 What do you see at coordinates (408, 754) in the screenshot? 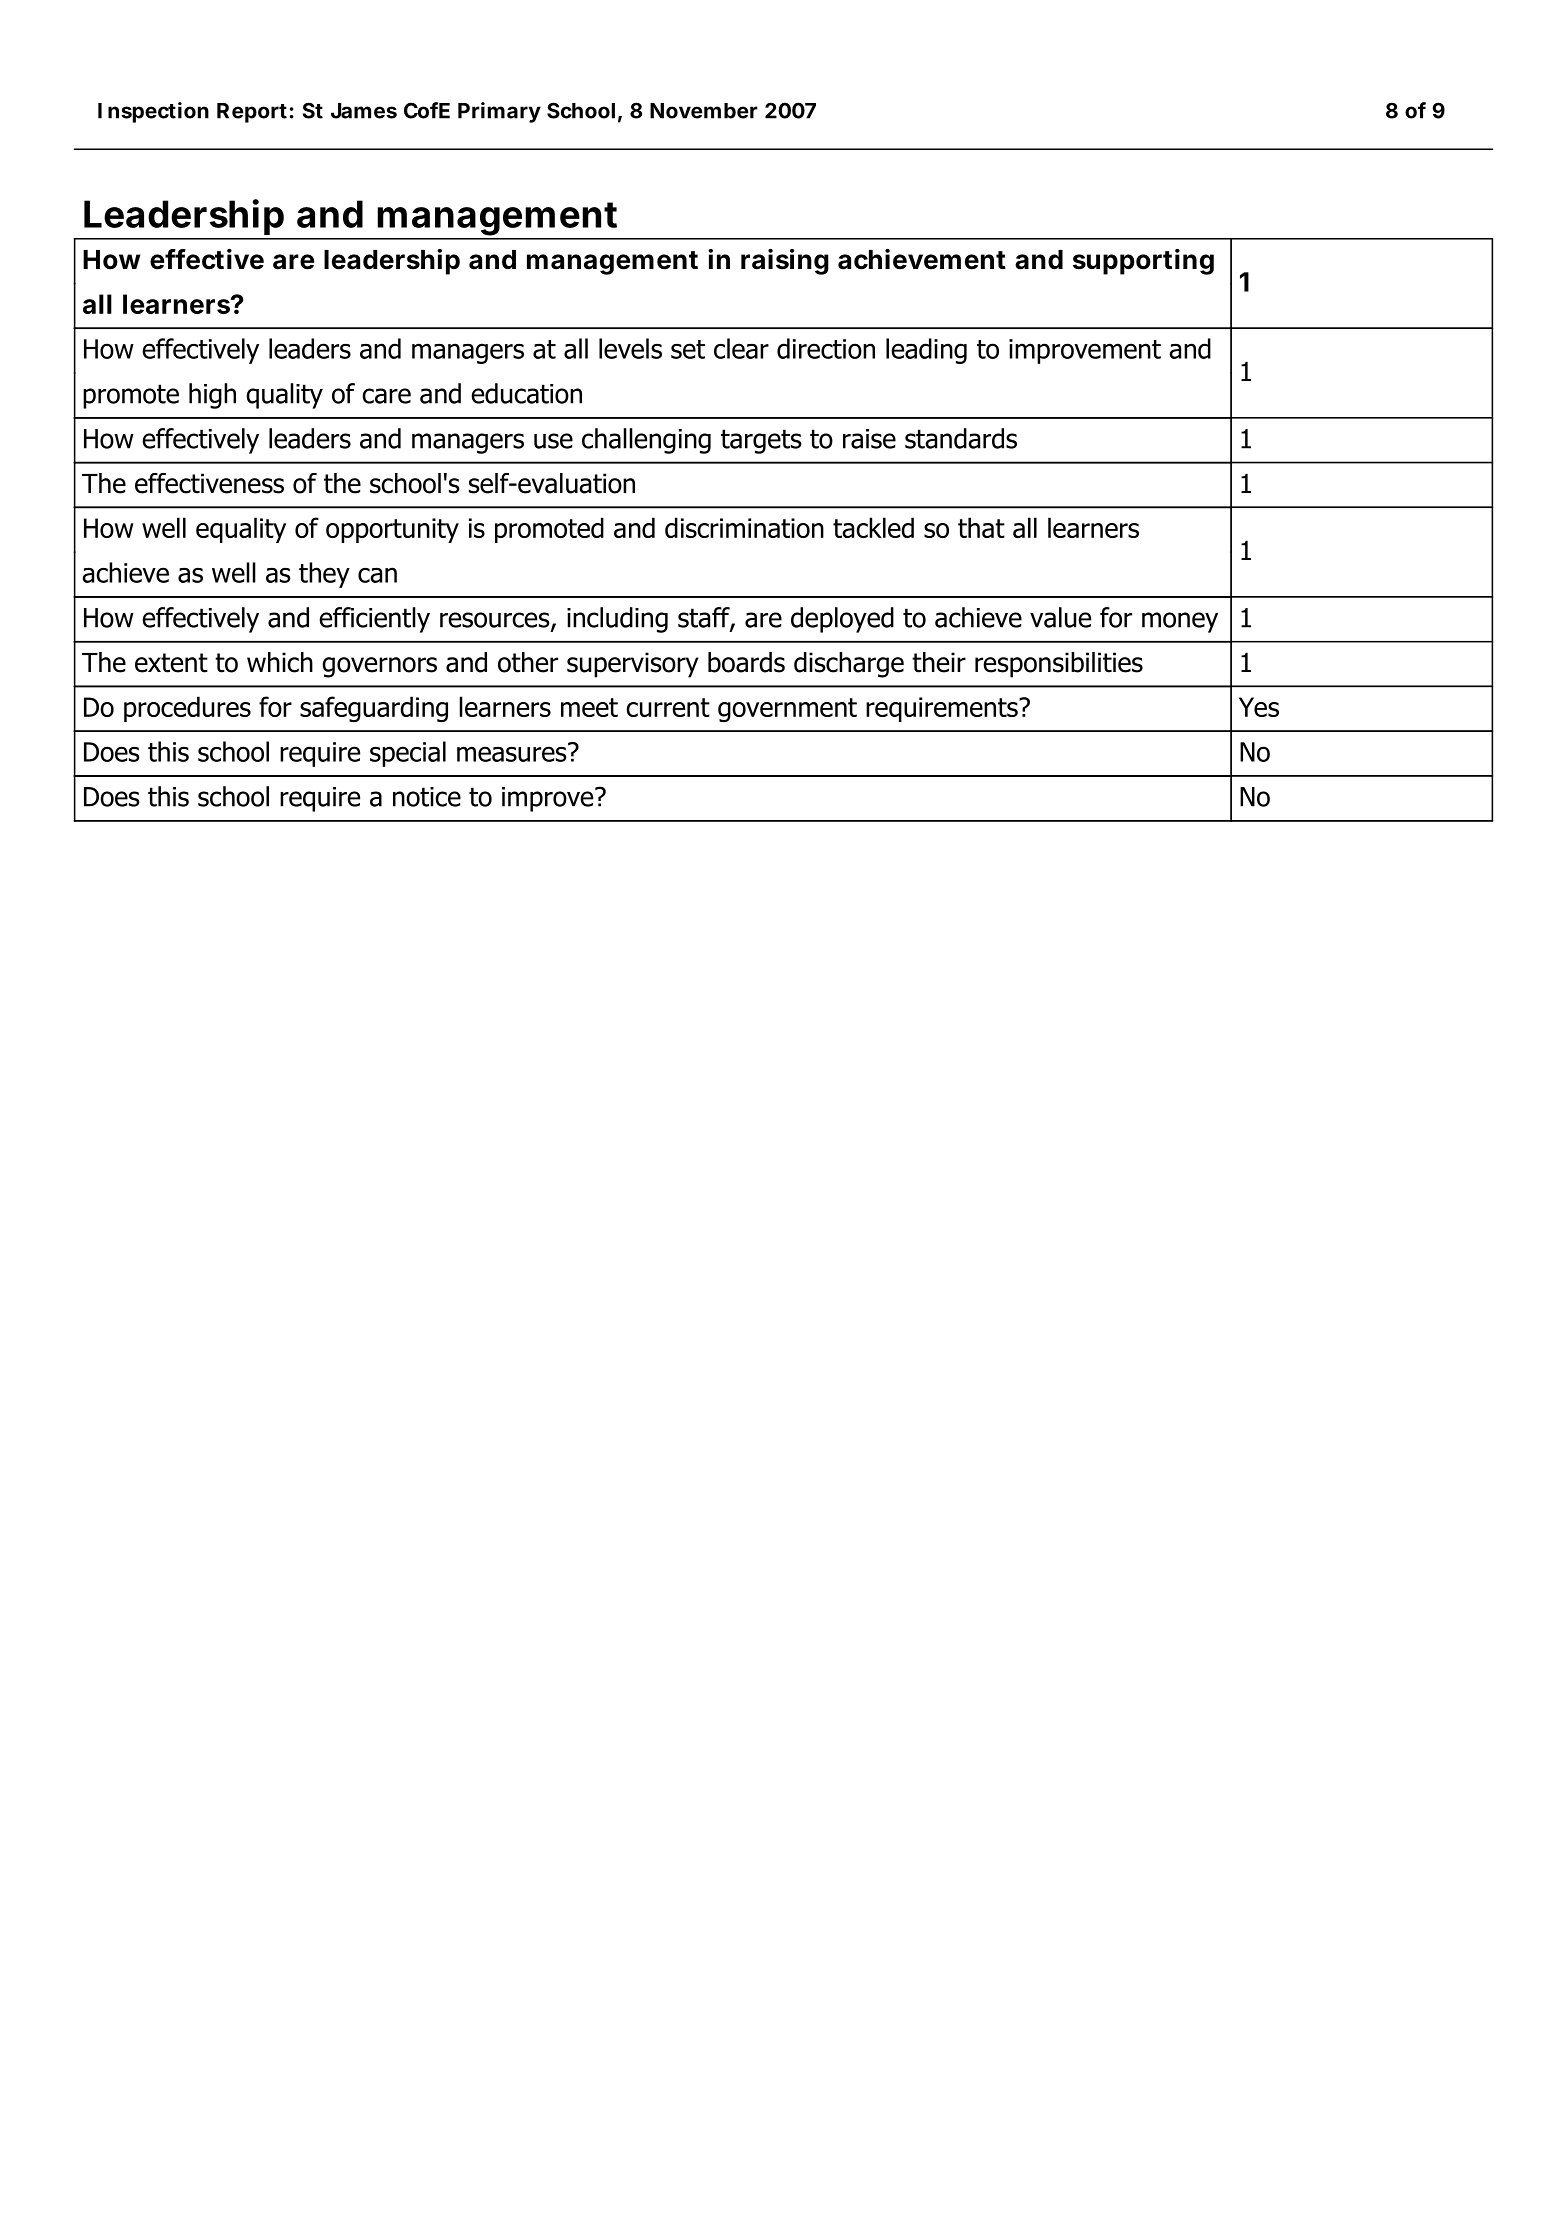
I see `special` at bounding box center [408, 754].
